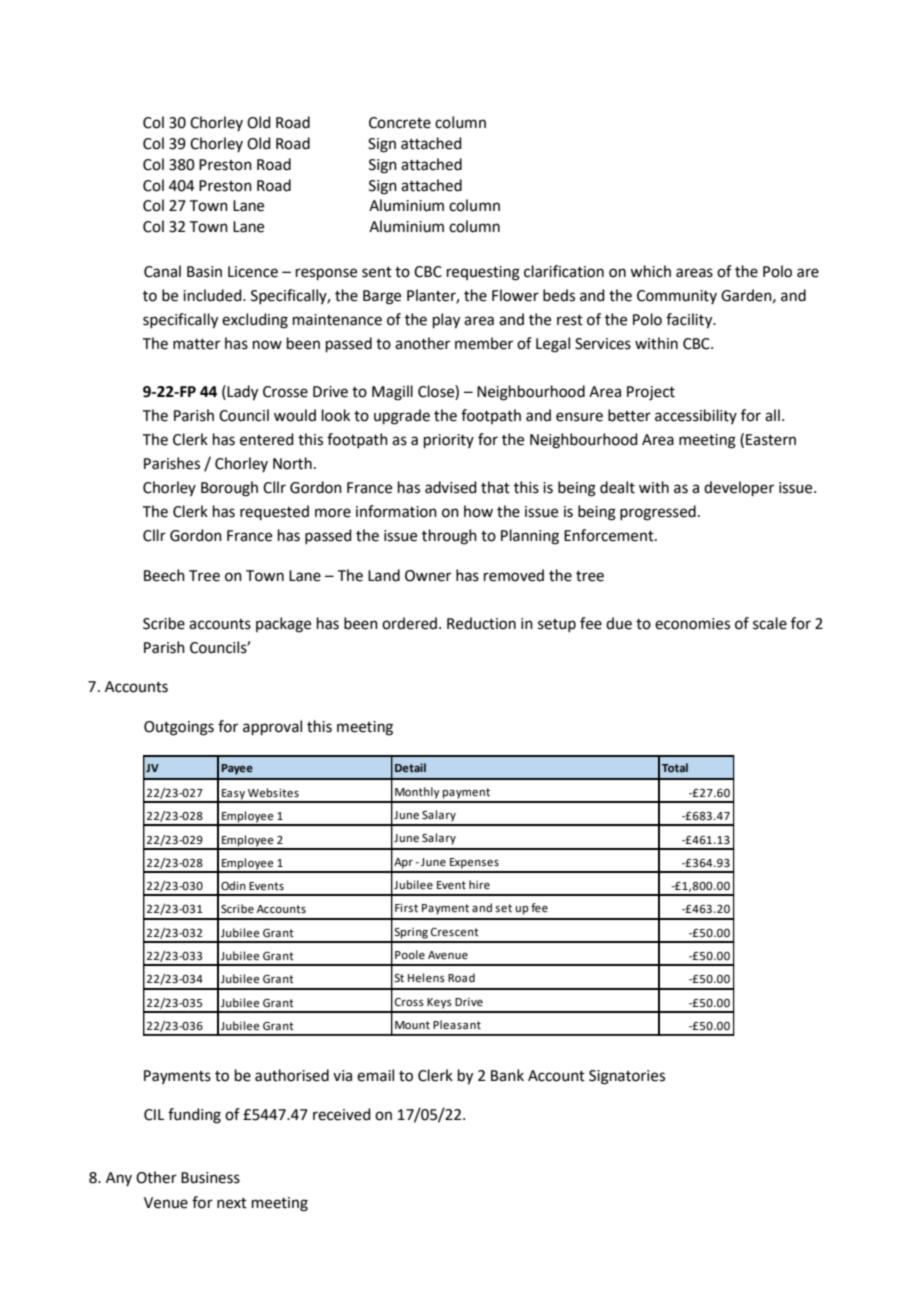 This page has width=924, height=1308. What do you see at coordinates (400, 123) in the page?
I see `Concrete` at bounding box center [400, 123].
